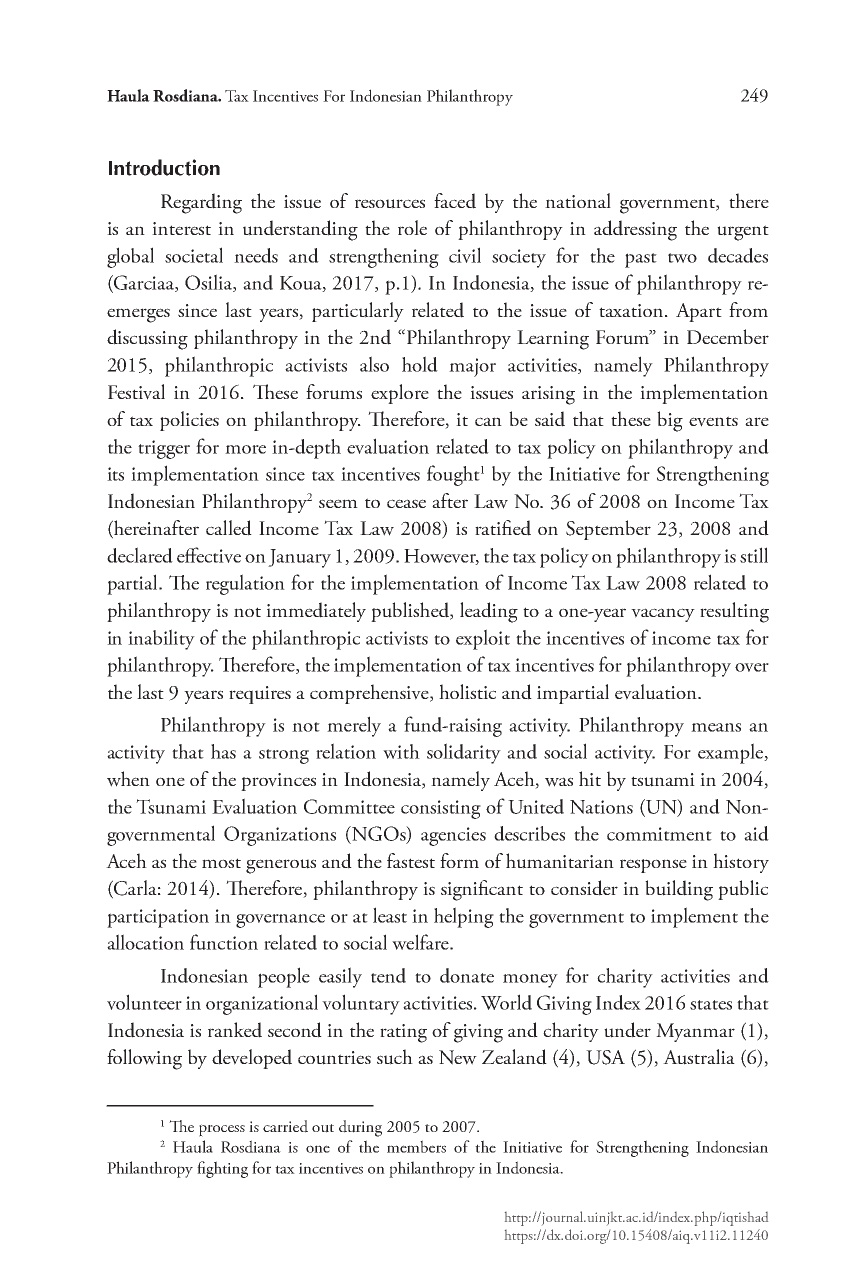 The height and width of the screenshot is (1280, 854). What do you see at coordinates (161, 639) in the screenshot?
I see `inability` at bounding box center [161, 639].
